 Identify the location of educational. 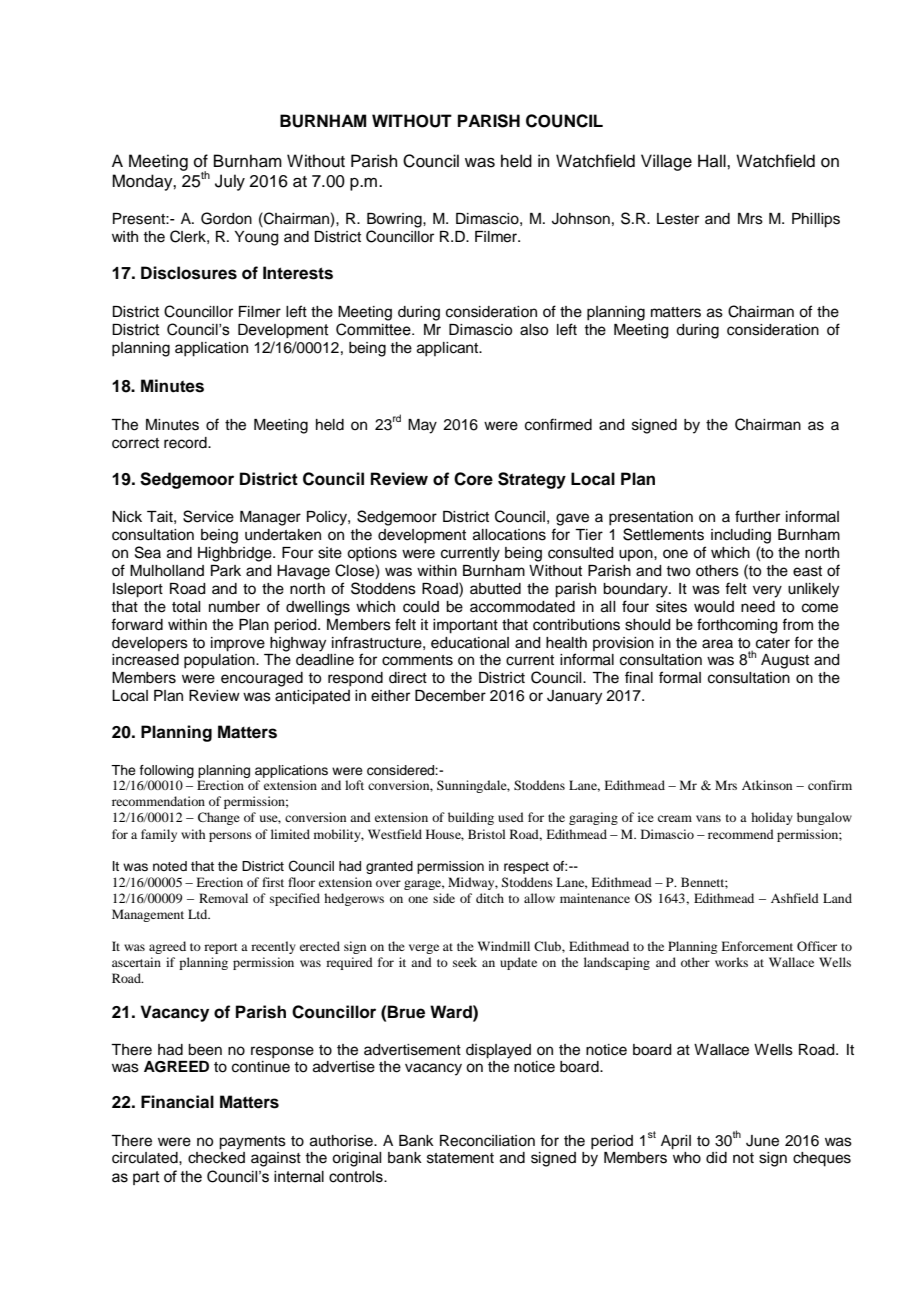
(470, 643).
